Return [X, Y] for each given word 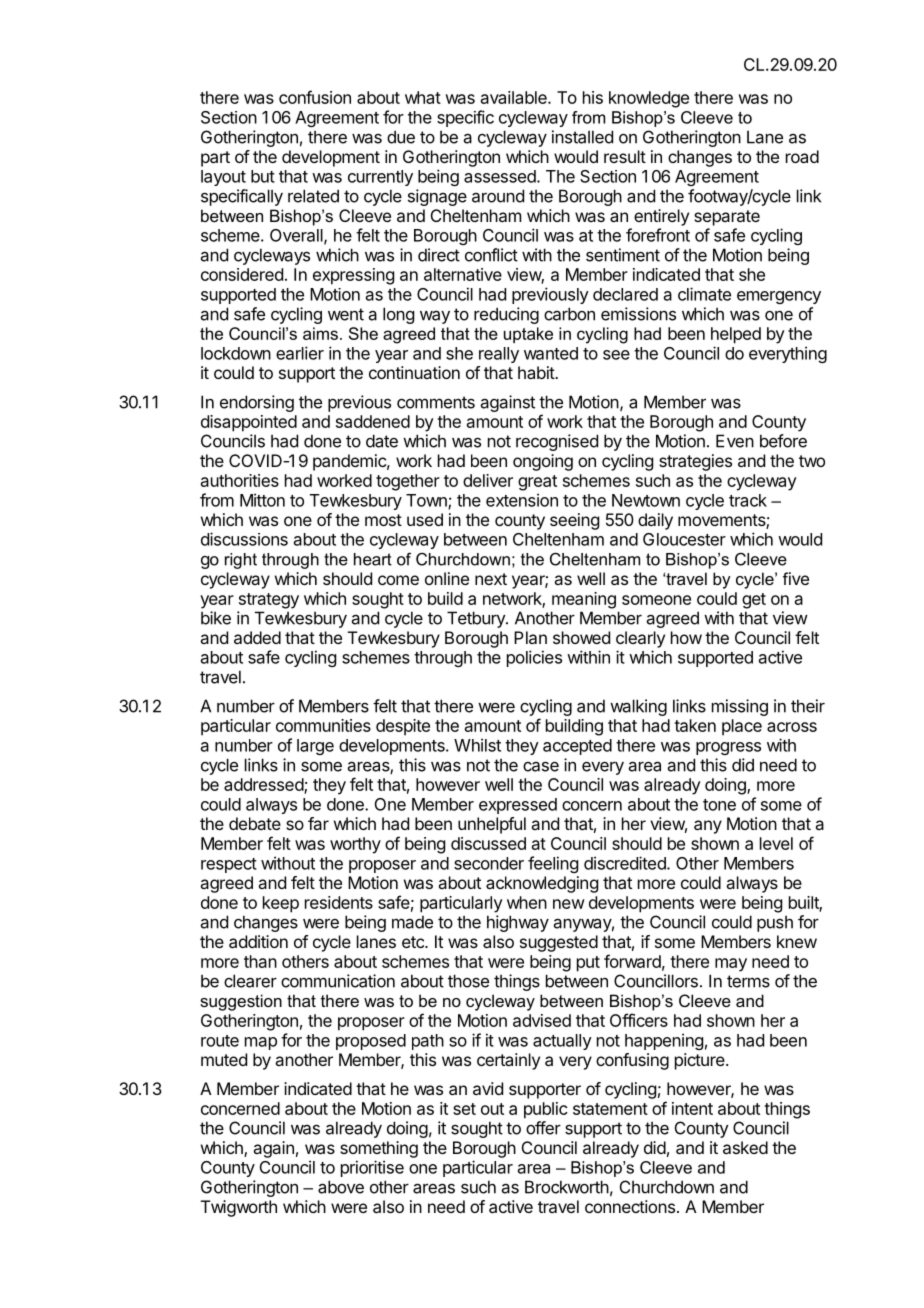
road [802, 156]
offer [543, 1128]
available [515, 97]
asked [745, 1147]
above [341, 1187]
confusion [315, 97]
